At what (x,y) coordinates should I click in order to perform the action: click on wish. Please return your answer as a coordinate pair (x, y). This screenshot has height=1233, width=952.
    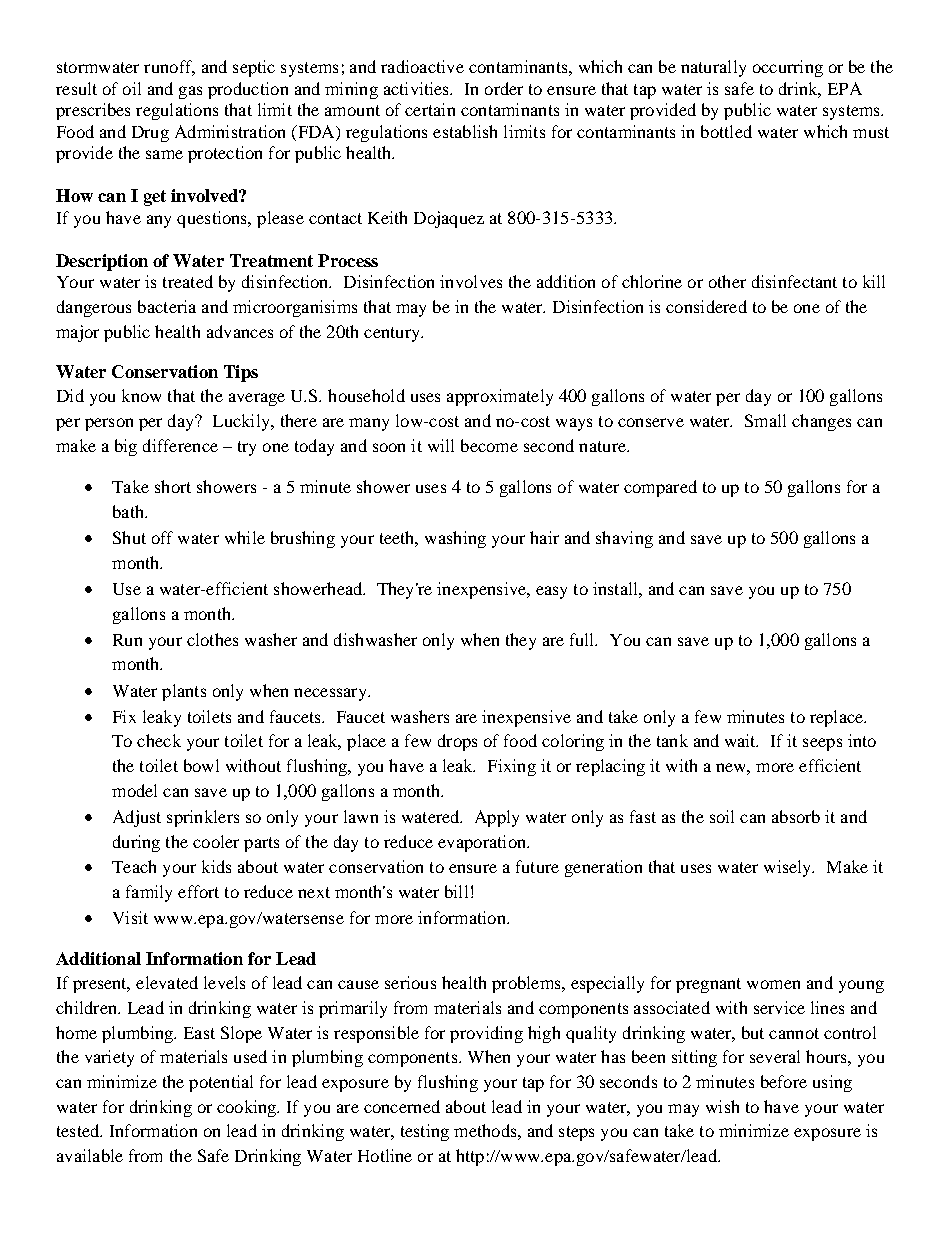
    Looking at the image, I should click on (722, 1106).
